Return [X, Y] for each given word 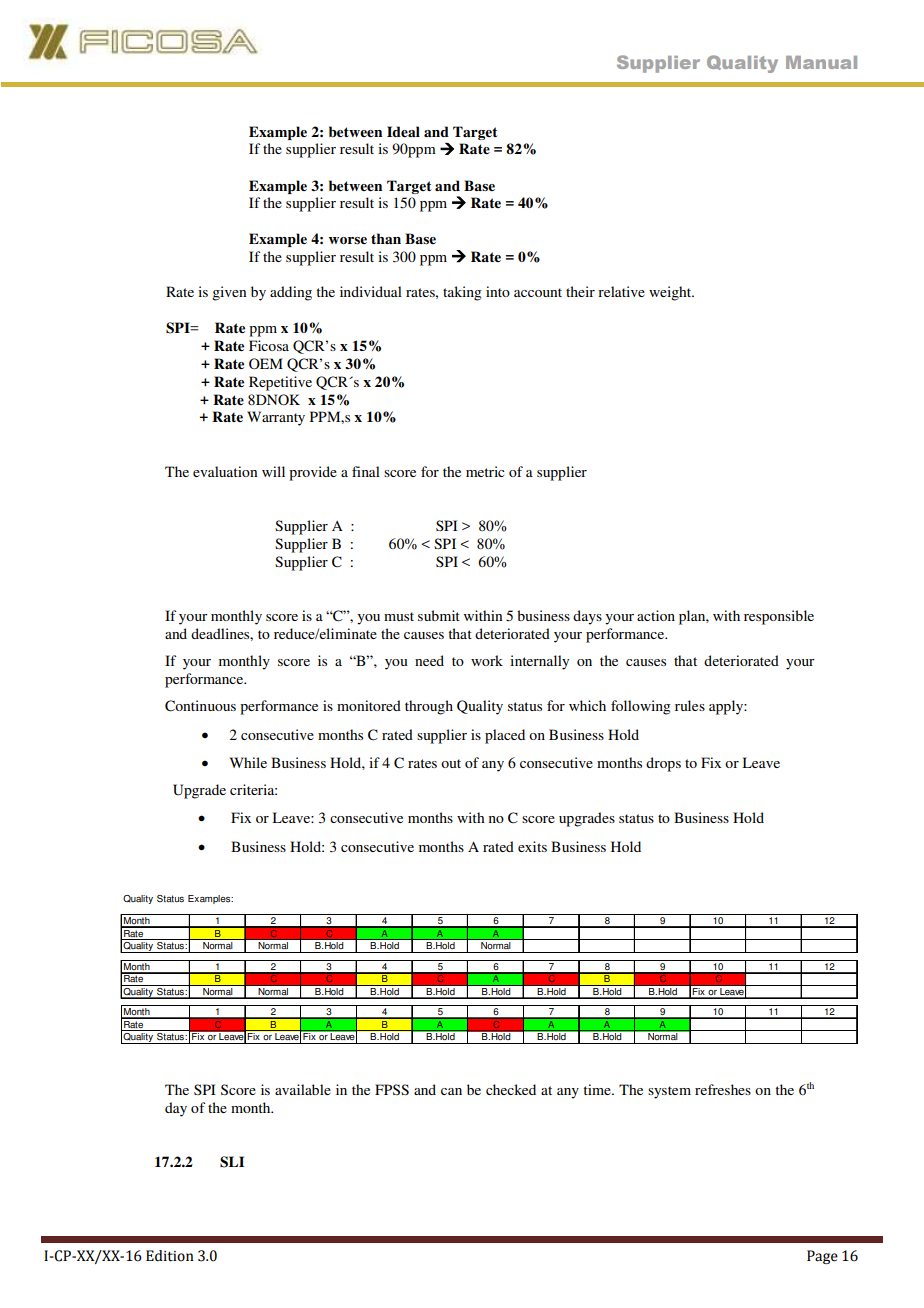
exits [532, 846]
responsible [779, 617]
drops [663, 764]
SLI [232, 1162]
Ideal [403, 131]
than [386, 238]
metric [485, 471]
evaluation [225, 471]
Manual [821, 62]
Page [822, 1257]
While [248, 762]
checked [511, 1089]
